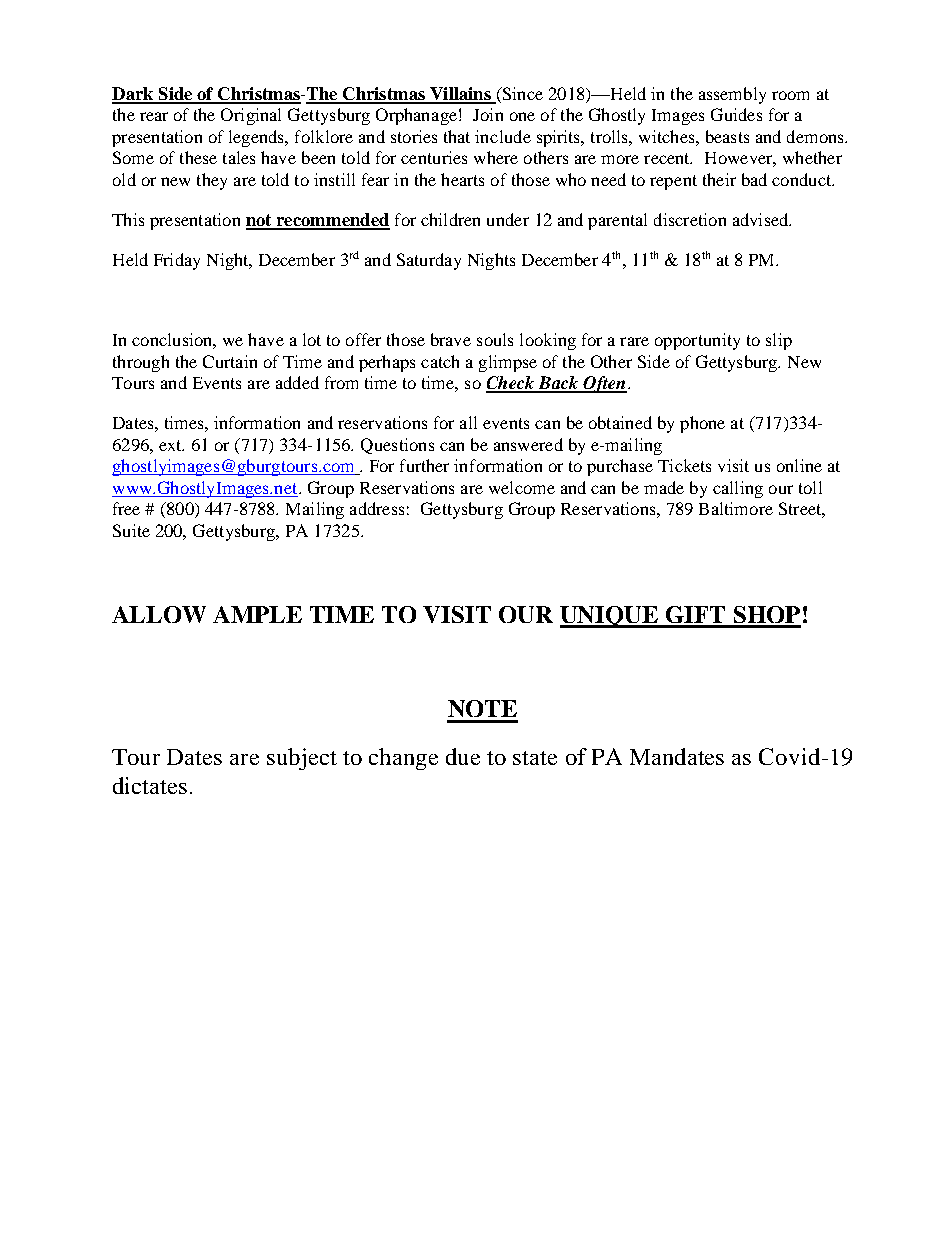 This screenshot has width=952, height=1233. What do you see at coordinates (257, 614) in the screenshot?
I see `AMPLE` at bounding box center [257, 614].
